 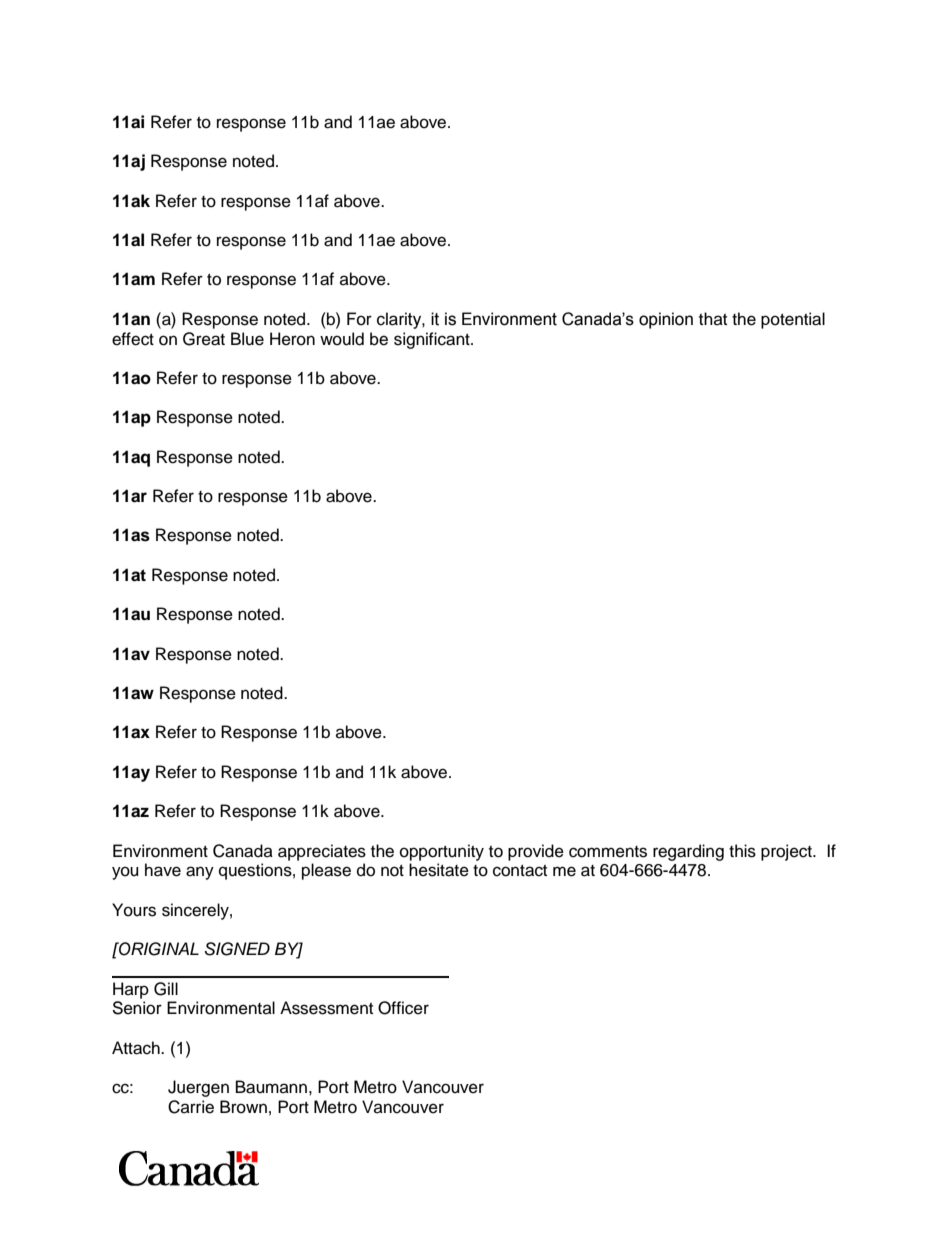 What do you see at coordinates (342, 339) in the screenshot?
I see `would` at bounding box center [342, 339].
